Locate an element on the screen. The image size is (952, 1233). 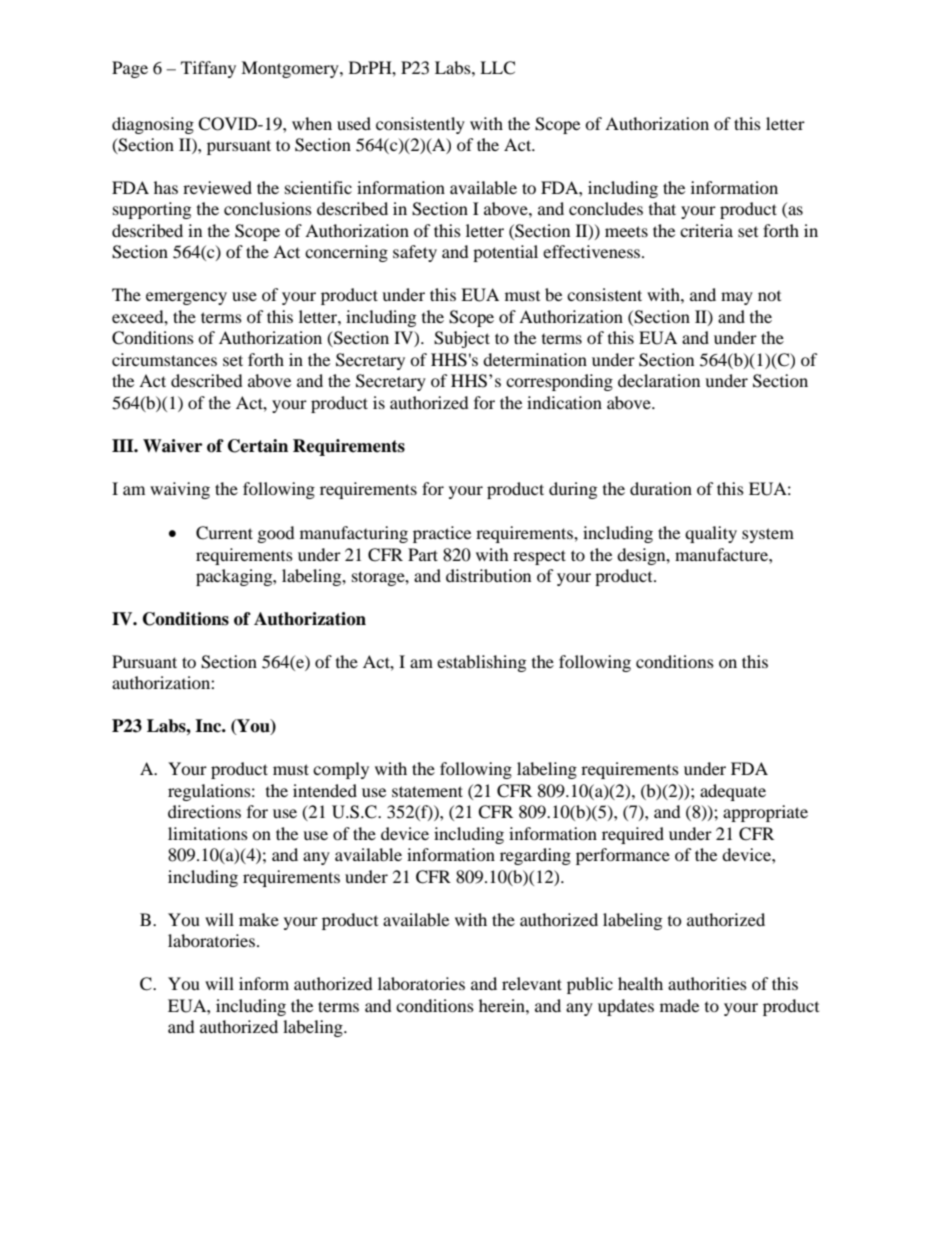
establishing is located at coordinates (481, 663).
